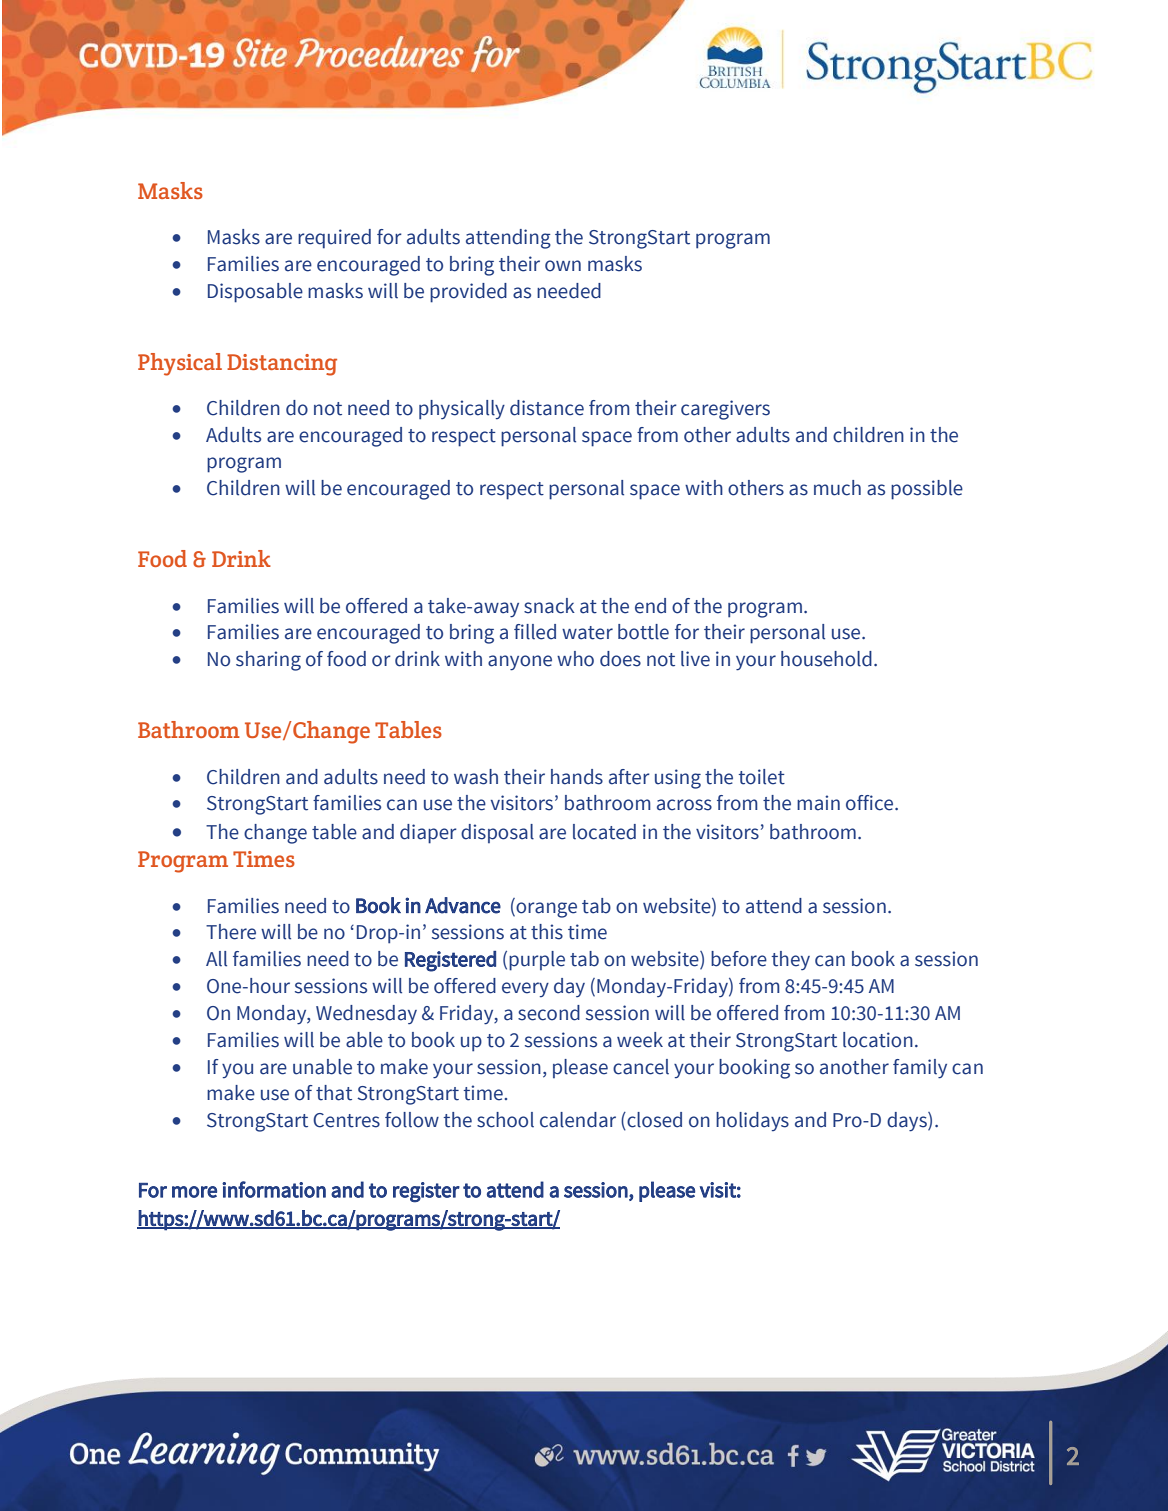 The width and height of the page is (1168, 1511). I want to click on caregivers, so click(725, 410).
